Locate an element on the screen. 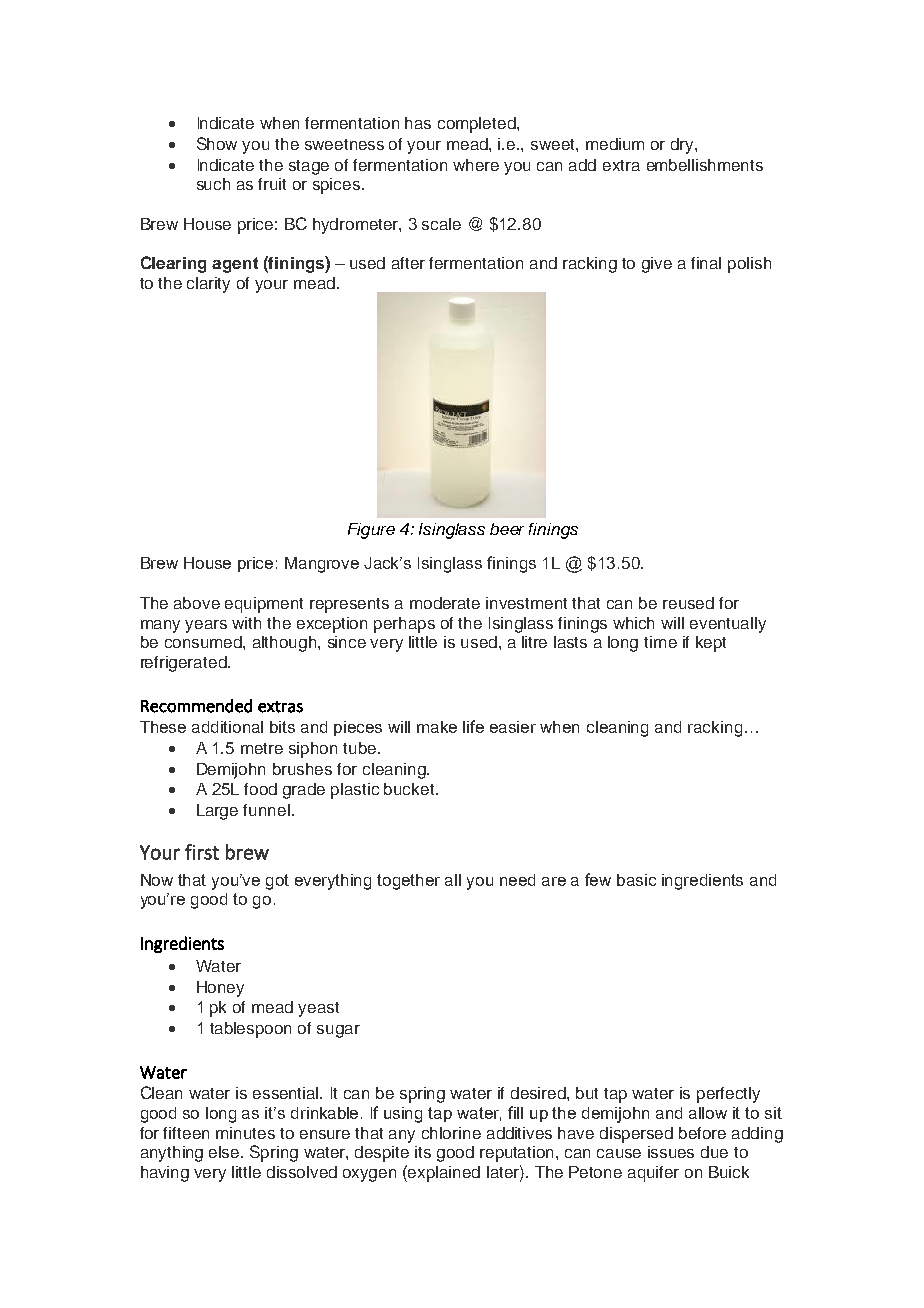  moderate is located at coordinates (445, 603).
